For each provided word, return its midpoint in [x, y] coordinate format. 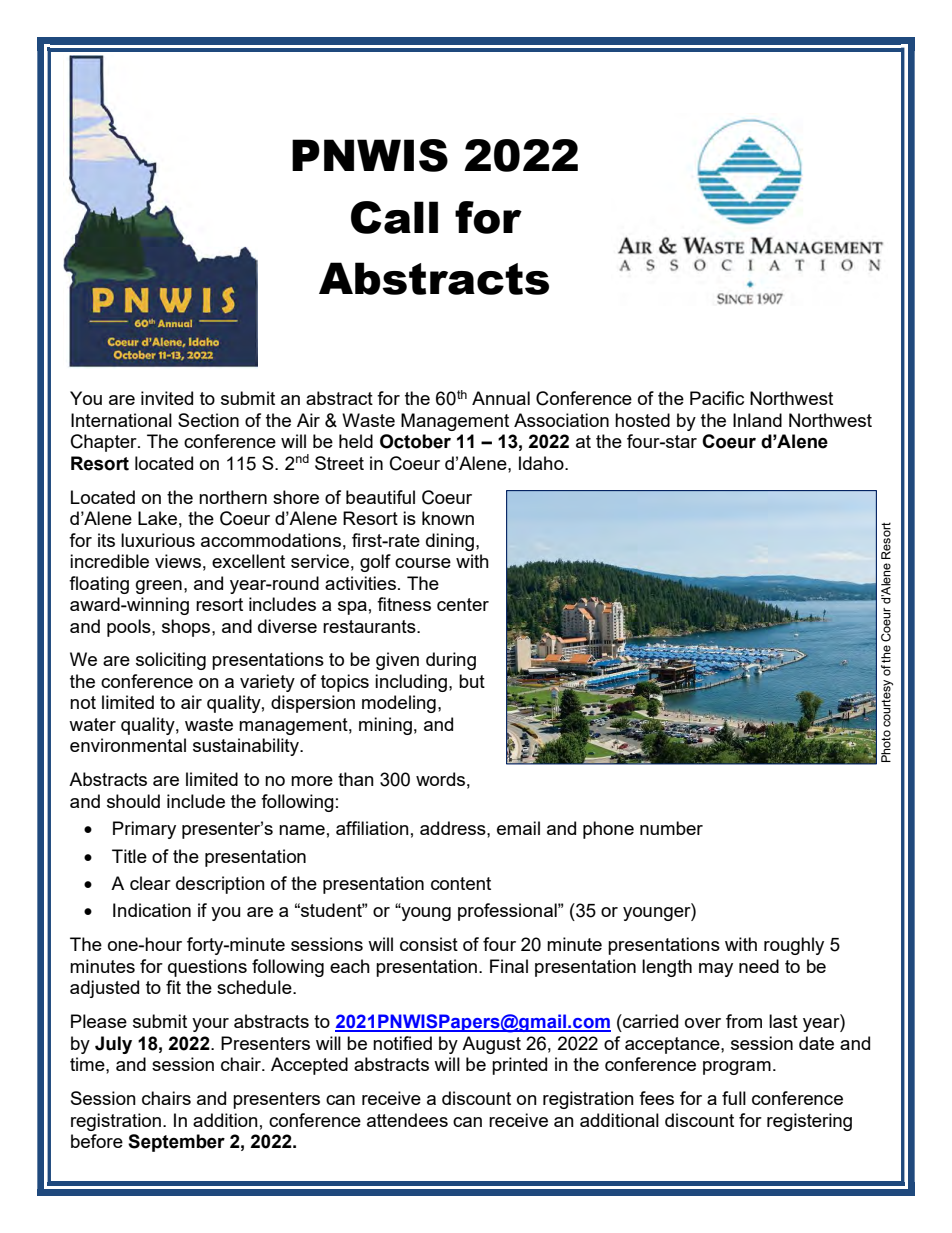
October [415, 441]
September [176, 1143]
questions [207, 968]
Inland [757, 420]
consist [429, 944]
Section [208, 420]
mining [385, 726]
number [671, 828]
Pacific [717, 398]
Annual [501, 398]
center [463, 604]
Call [394, 217]
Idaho [542, 463]
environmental [128, 745]
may [716, 970]
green [159, 587]
